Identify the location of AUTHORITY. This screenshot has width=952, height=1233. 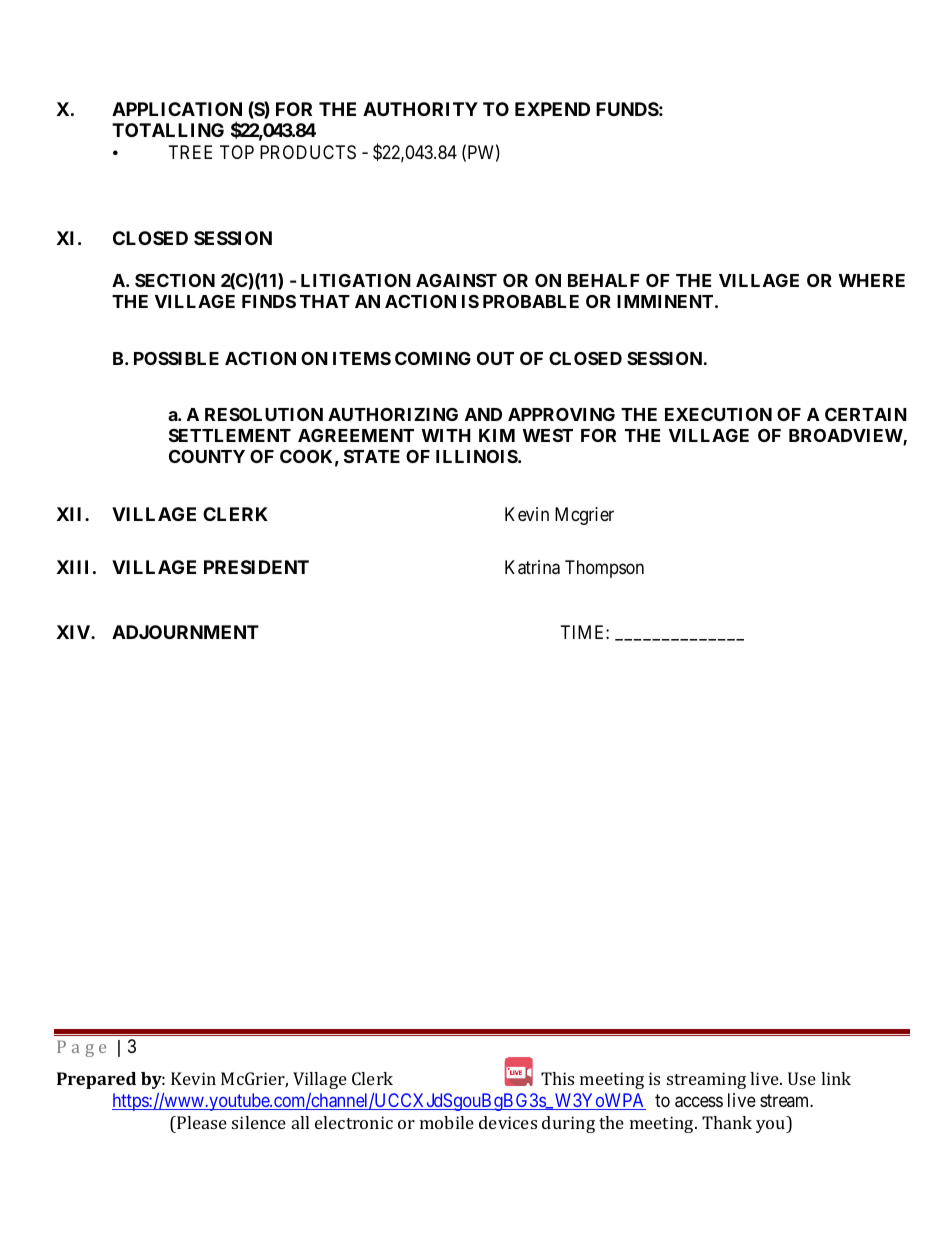
(420, 109).
